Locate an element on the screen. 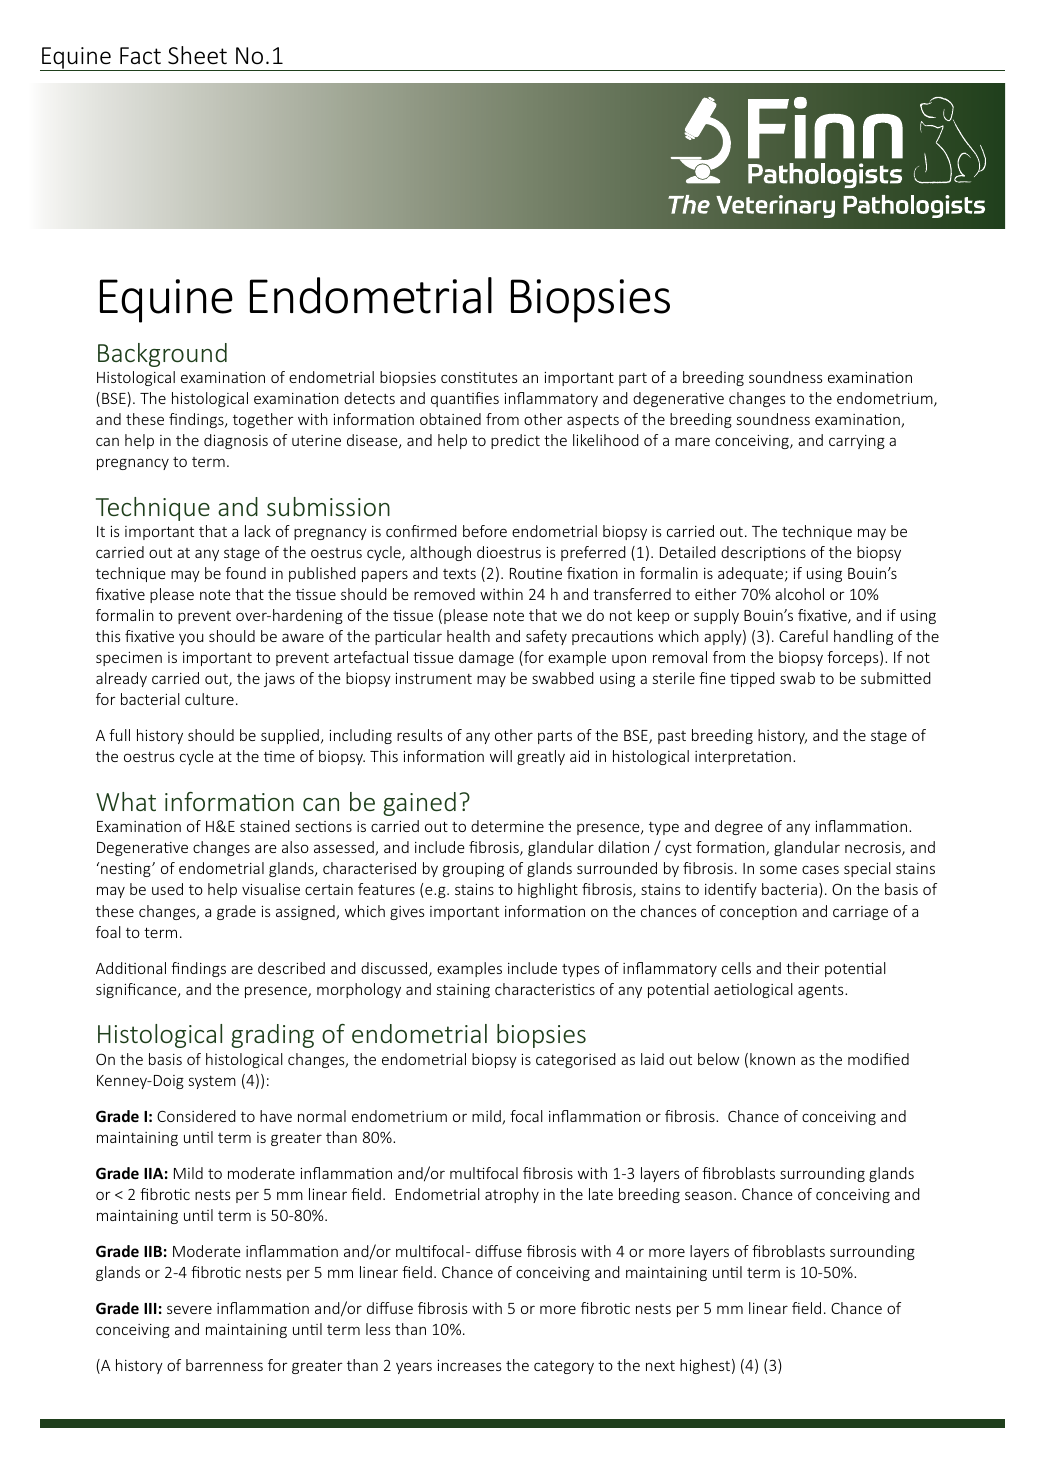  mare is located at coordinates (692, 441).
